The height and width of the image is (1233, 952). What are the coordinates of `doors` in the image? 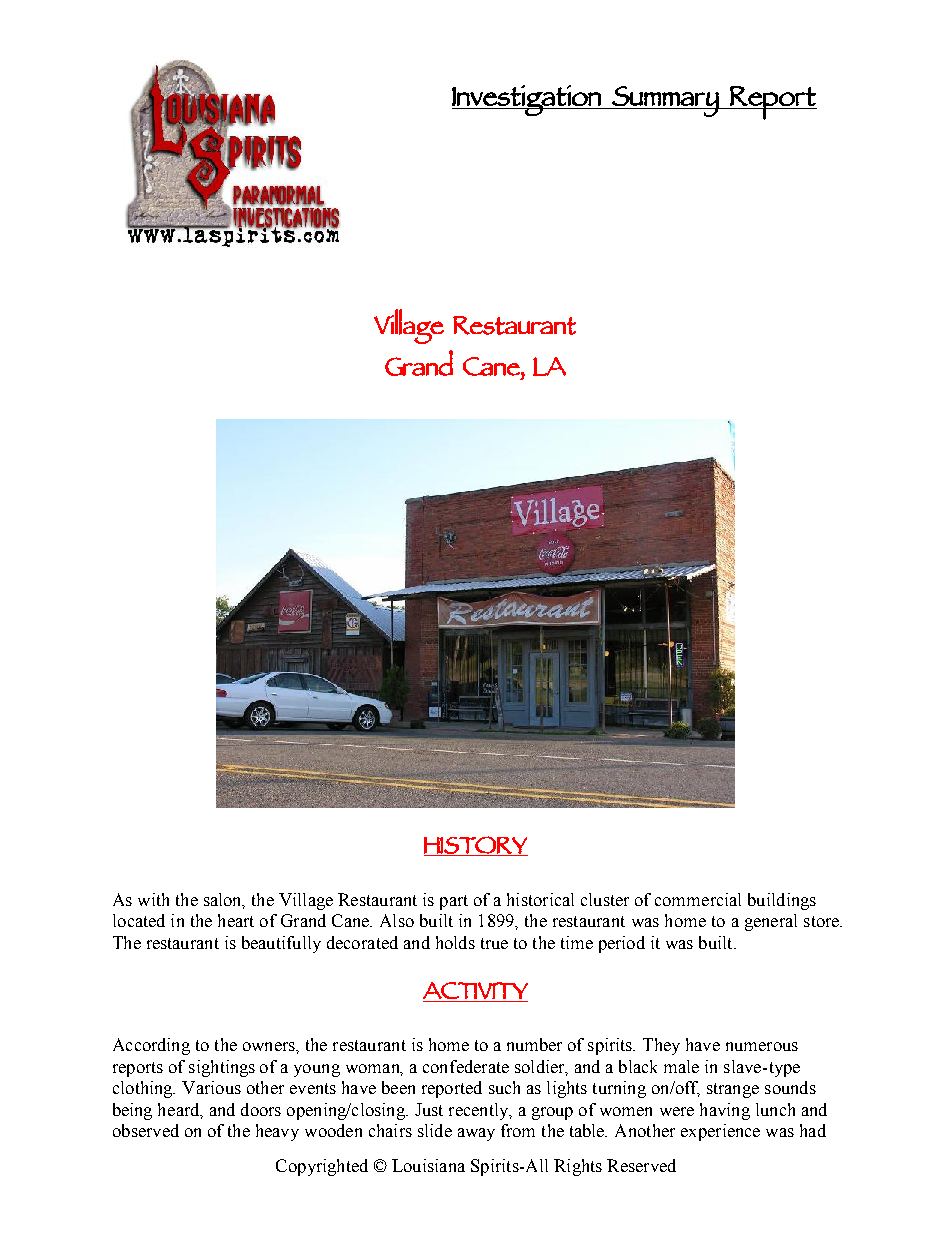 It's located at (261, 1109).
